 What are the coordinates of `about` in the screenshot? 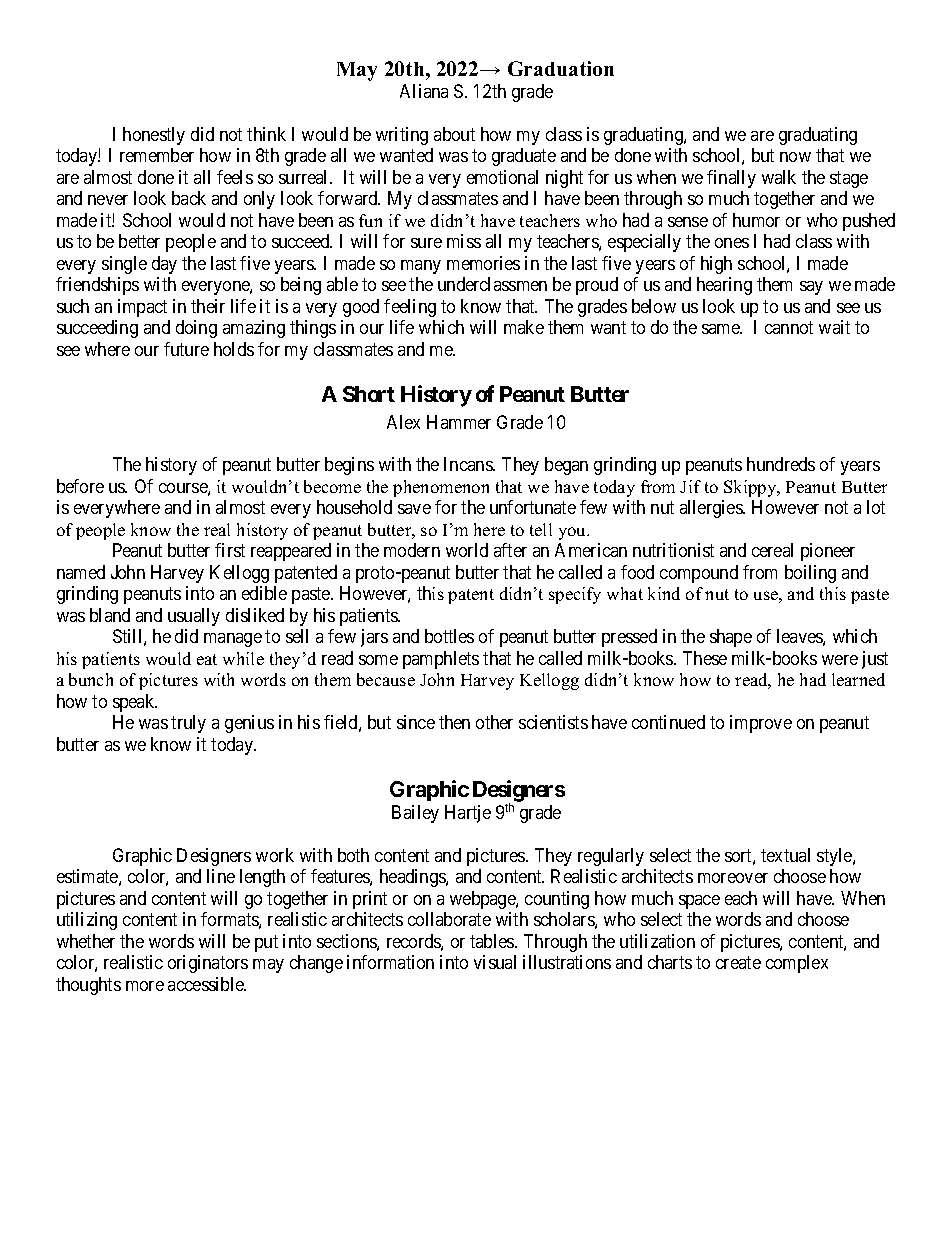 It's located at (454, 134).
